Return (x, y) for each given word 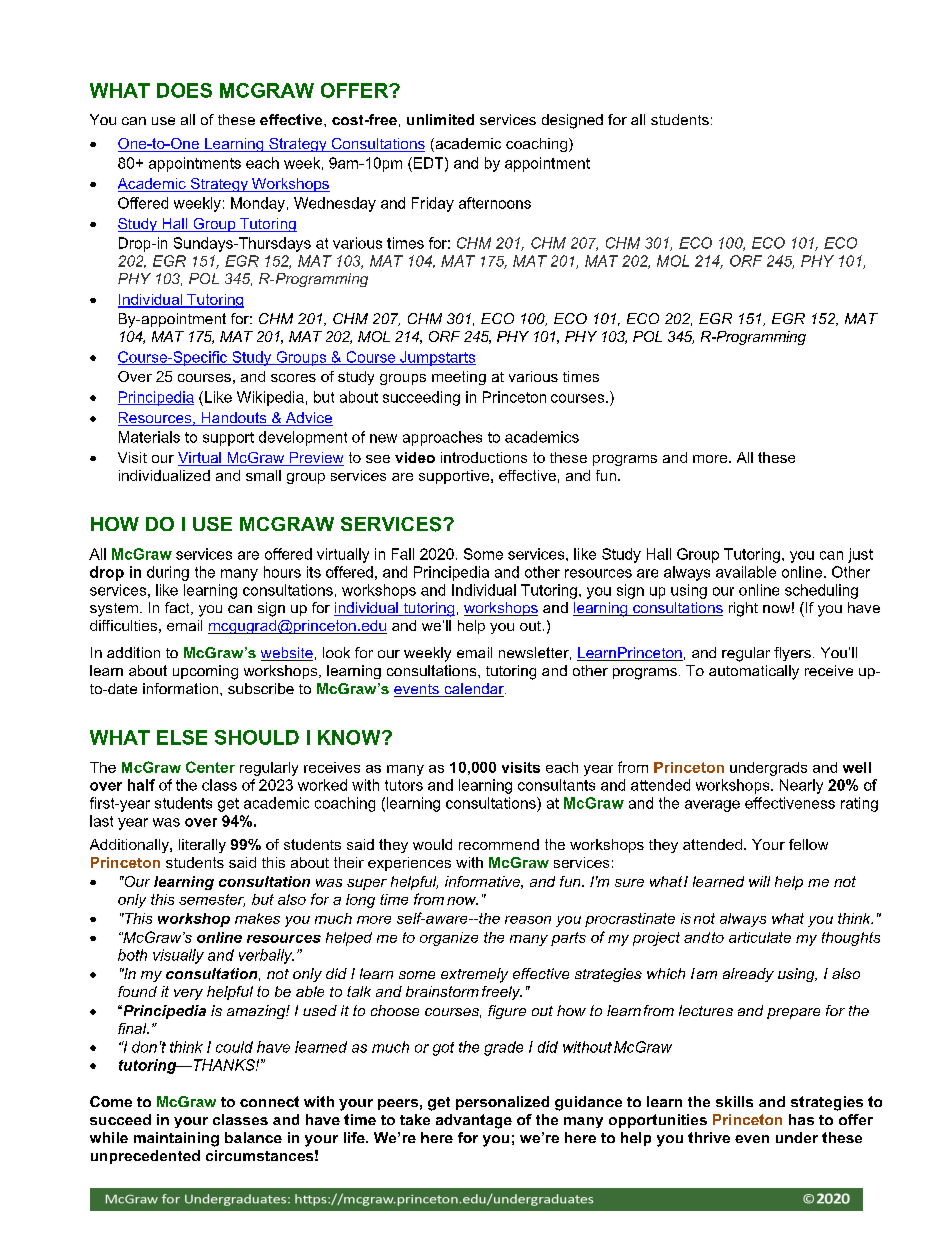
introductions (484, 457)
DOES (184, 90)
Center (210, 767)
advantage (474, 1121)
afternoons (495, 203)
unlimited (440, 119)
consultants (556, 785)
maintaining (176, 1139)
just (860, 555)
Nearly (801, 786)
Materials (149, 437)
